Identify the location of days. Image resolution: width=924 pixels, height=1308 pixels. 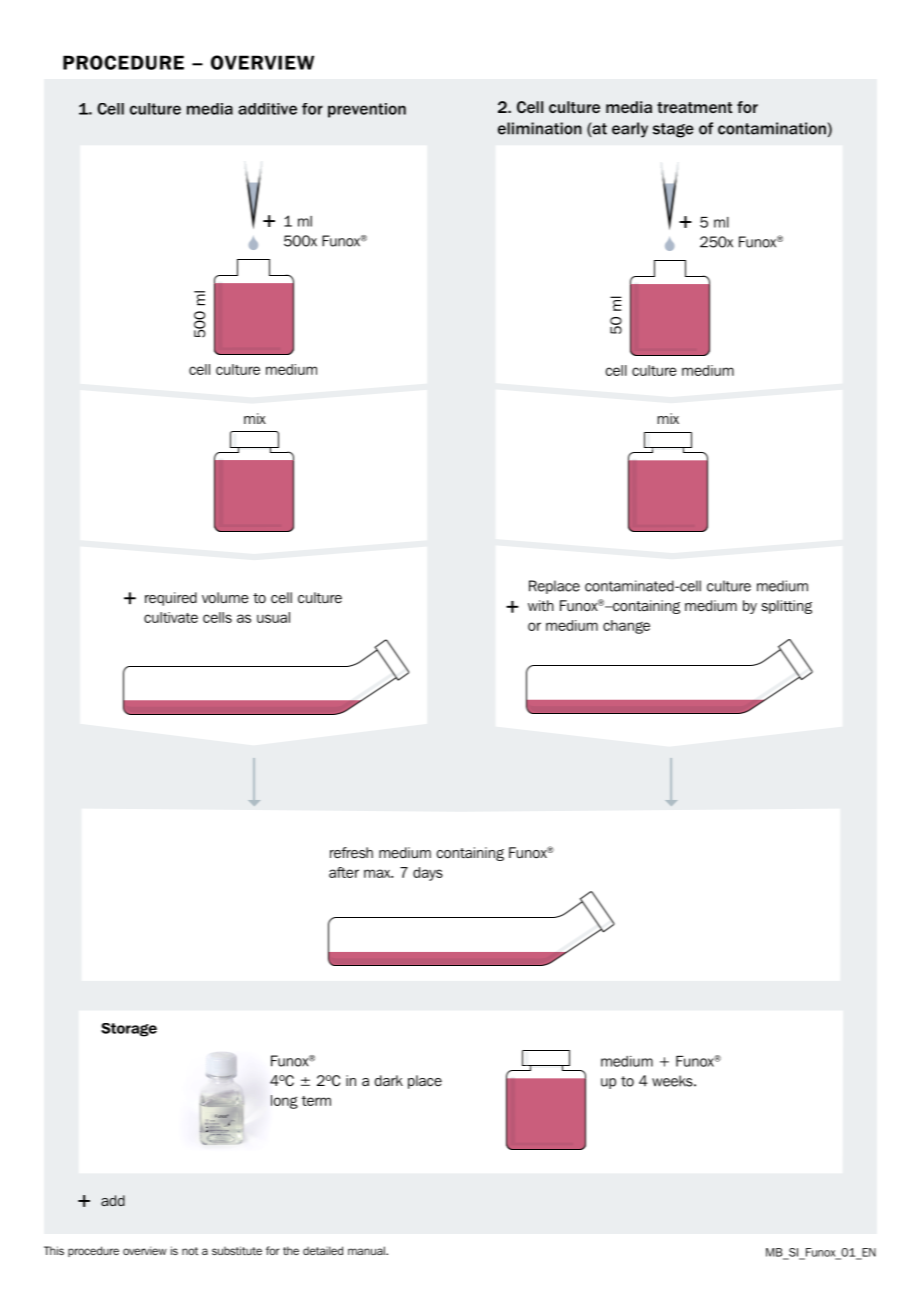
(428, 874).
